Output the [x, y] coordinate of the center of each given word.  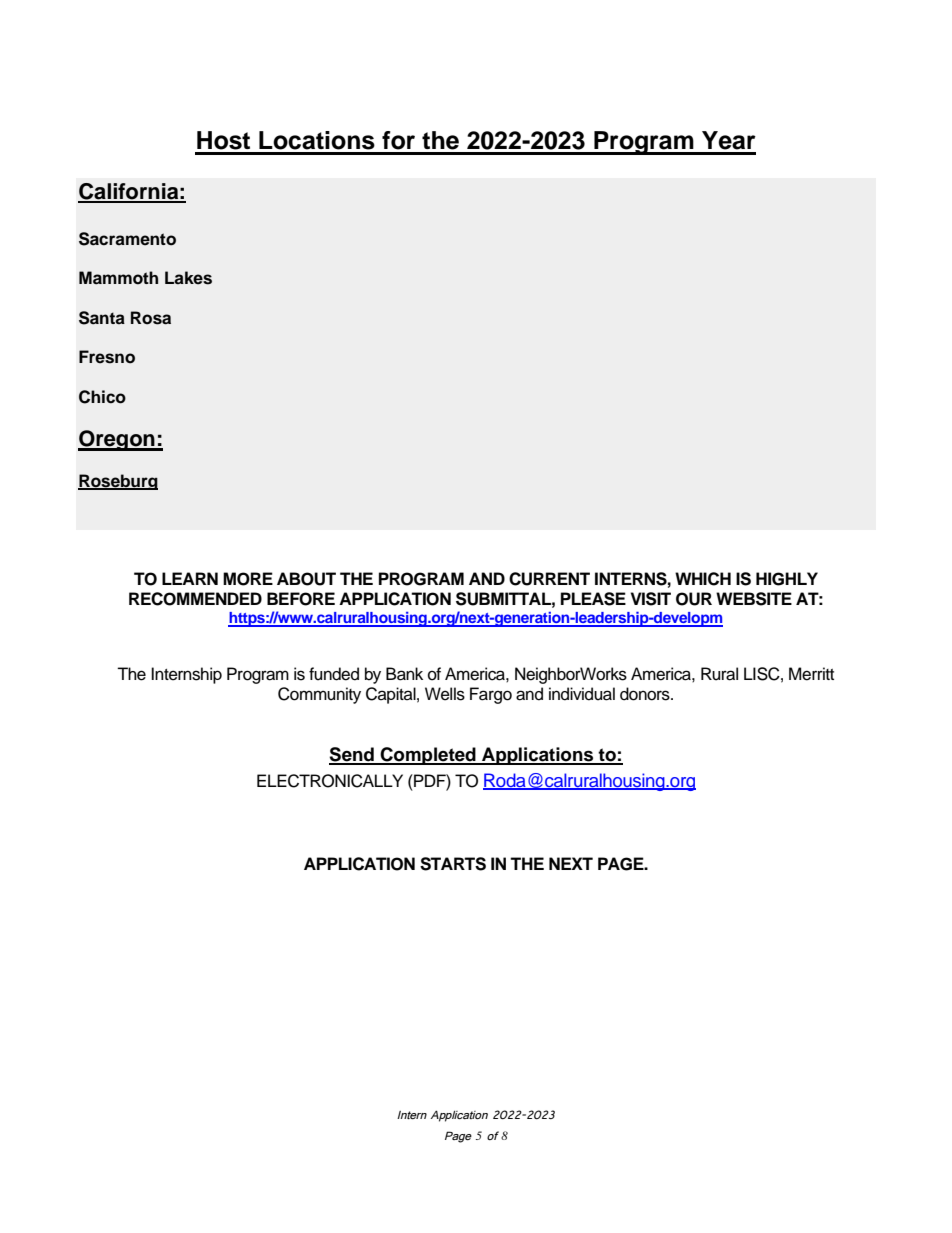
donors [646, 694]
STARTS [453, 864]
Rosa [151, 318]
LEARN [190, 578]
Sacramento [127, 239]
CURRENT [549, 579]
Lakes [188, 278]
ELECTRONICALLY [330, 781]
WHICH [703, 579]
